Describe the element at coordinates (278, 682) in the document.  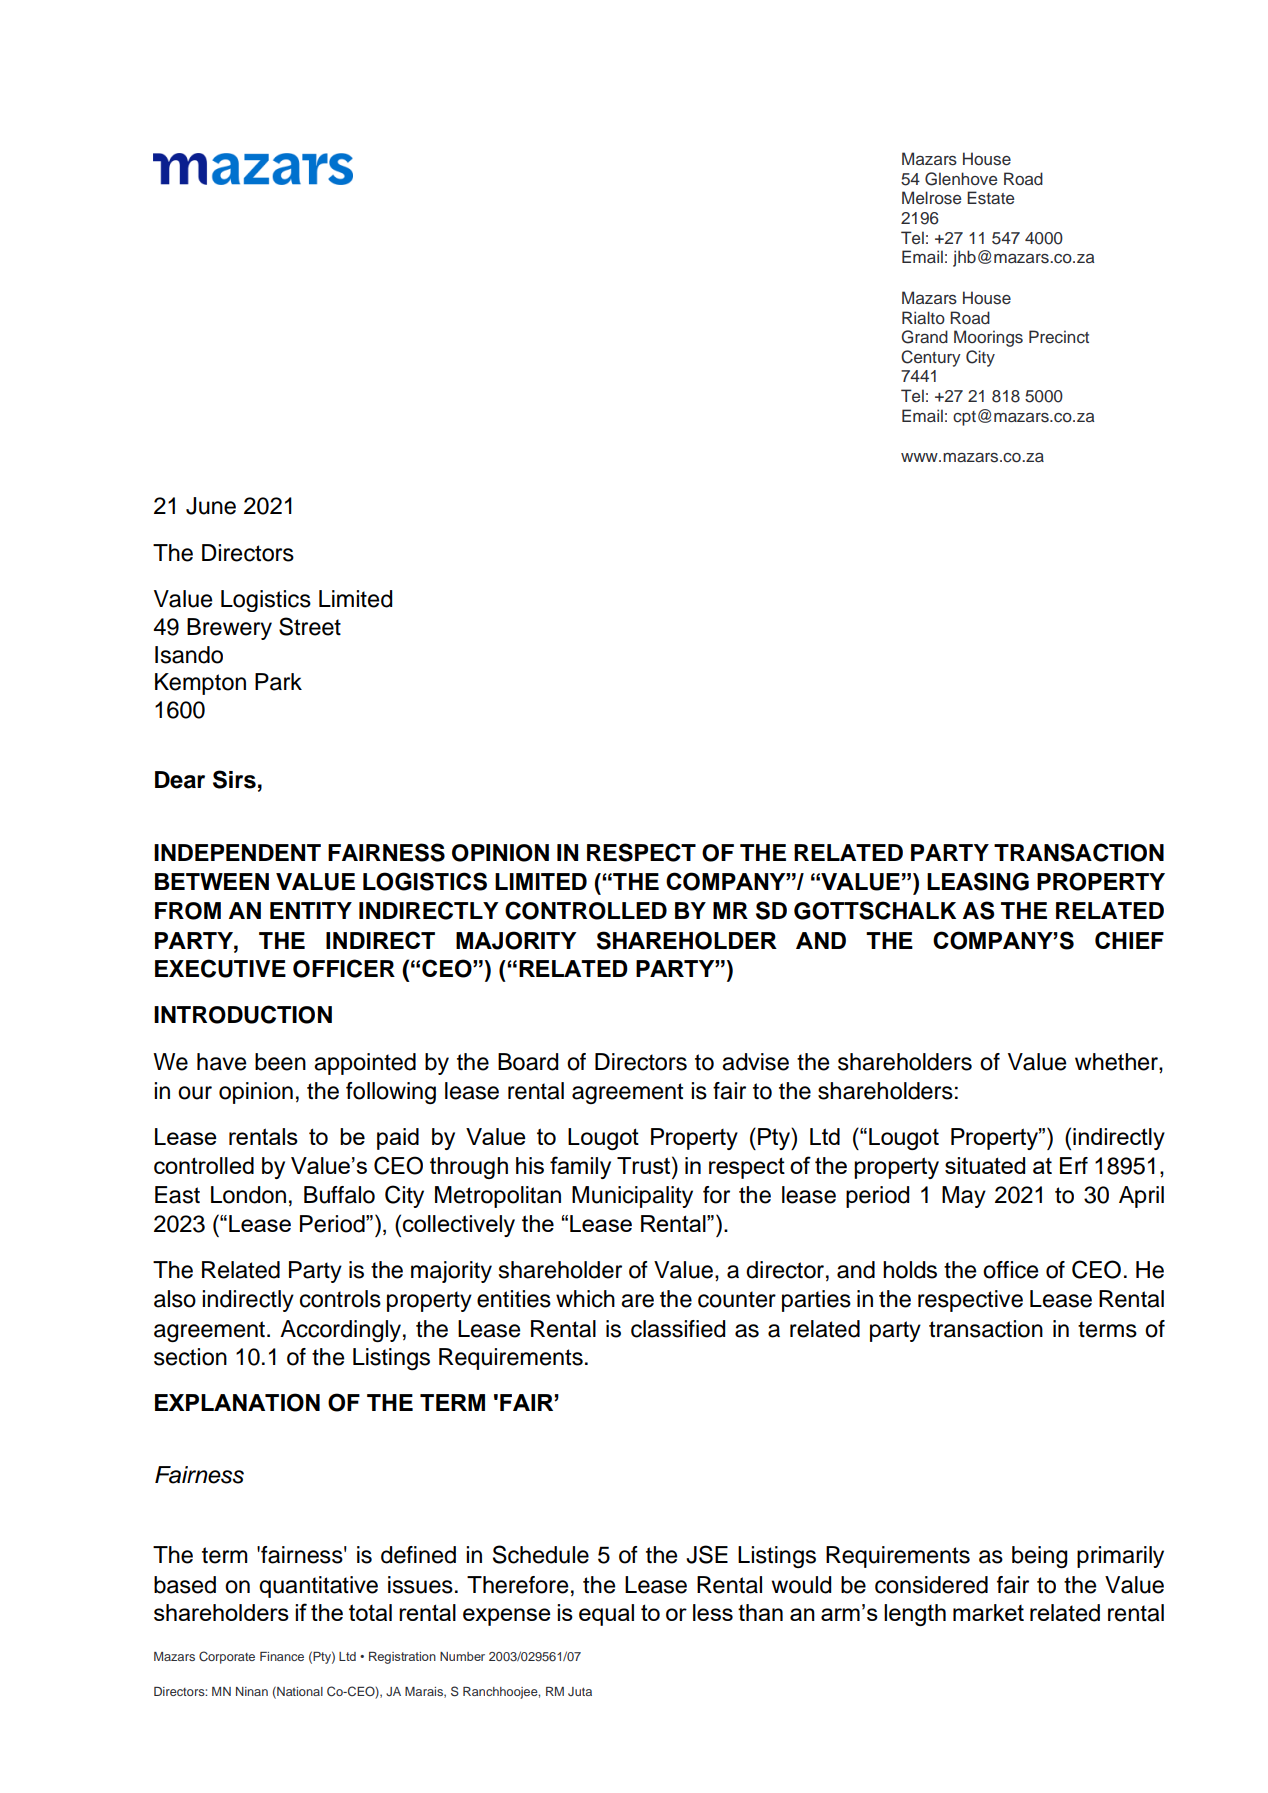
I see `Park` at that location.
